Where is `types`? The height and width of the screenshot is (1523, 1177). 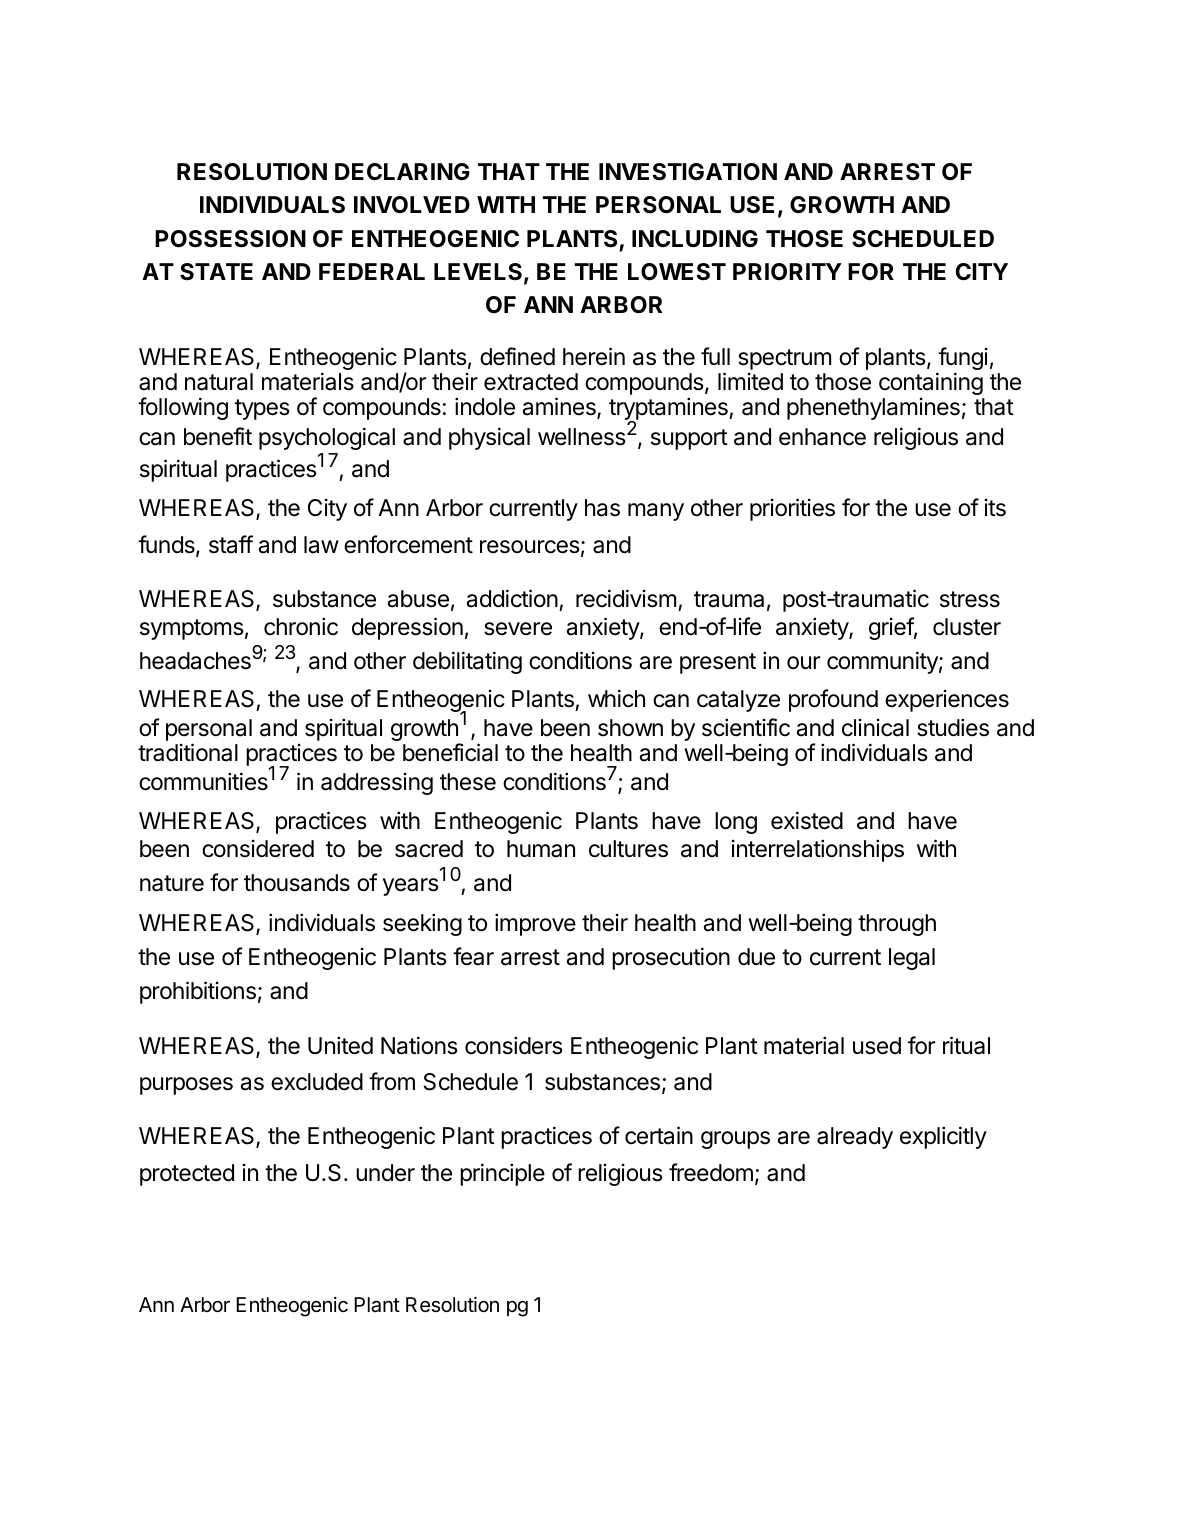 types is located at coordinates (262, 409).
